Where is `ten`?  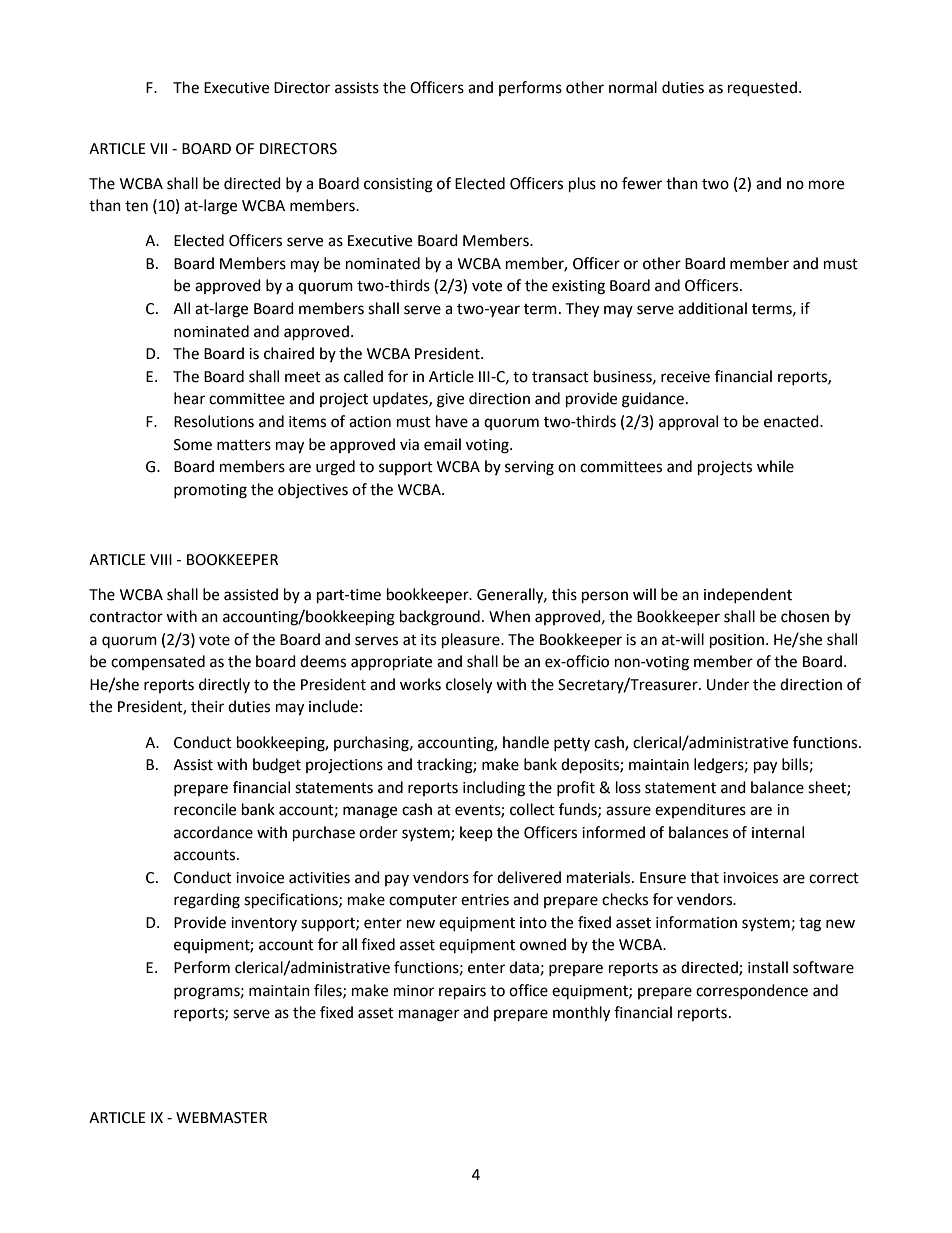 ten is located at coordinates (136, 206).
